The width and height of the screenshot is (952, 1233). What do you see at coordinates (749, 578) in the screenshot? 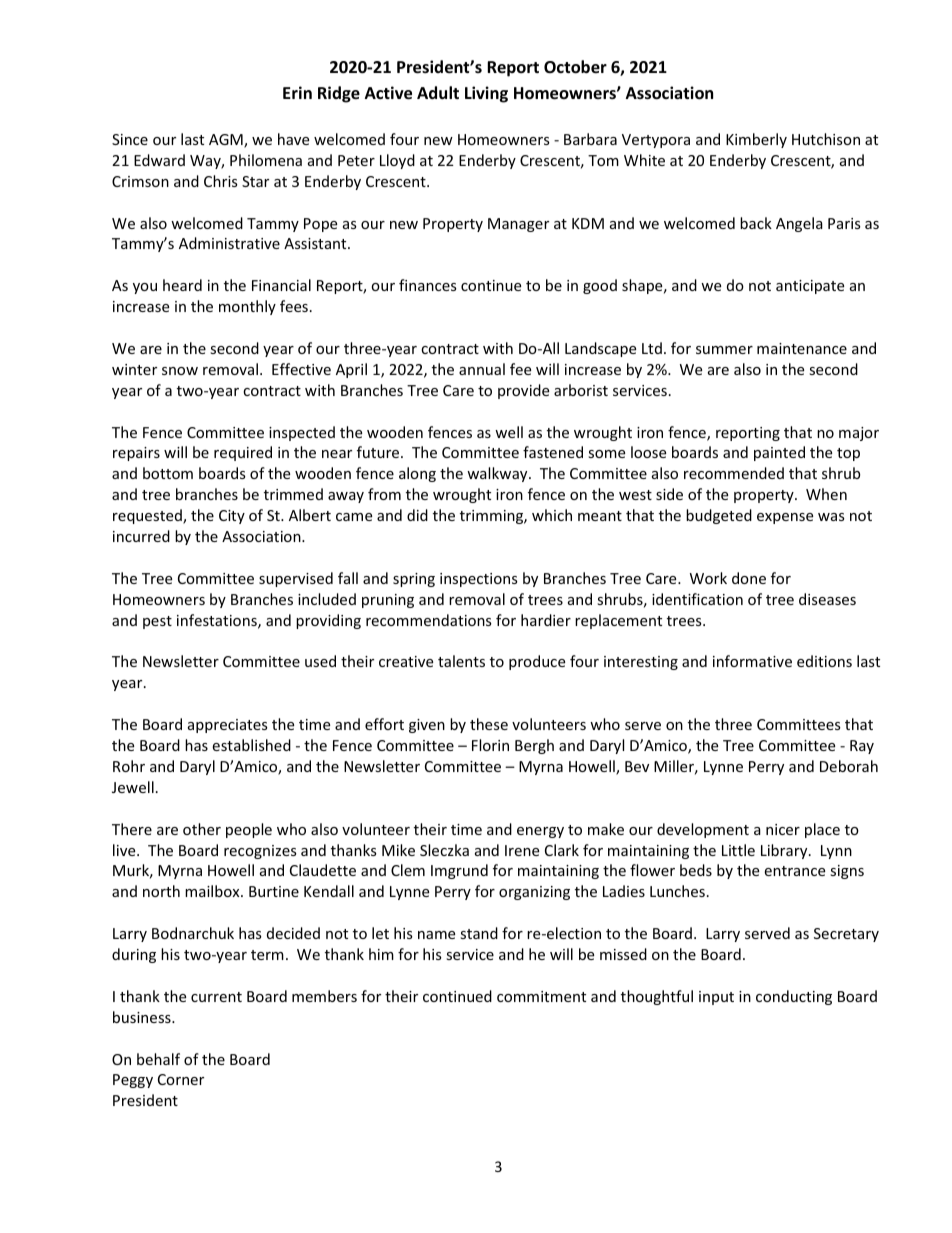
I see `done` at bounding box center [749, 578].
